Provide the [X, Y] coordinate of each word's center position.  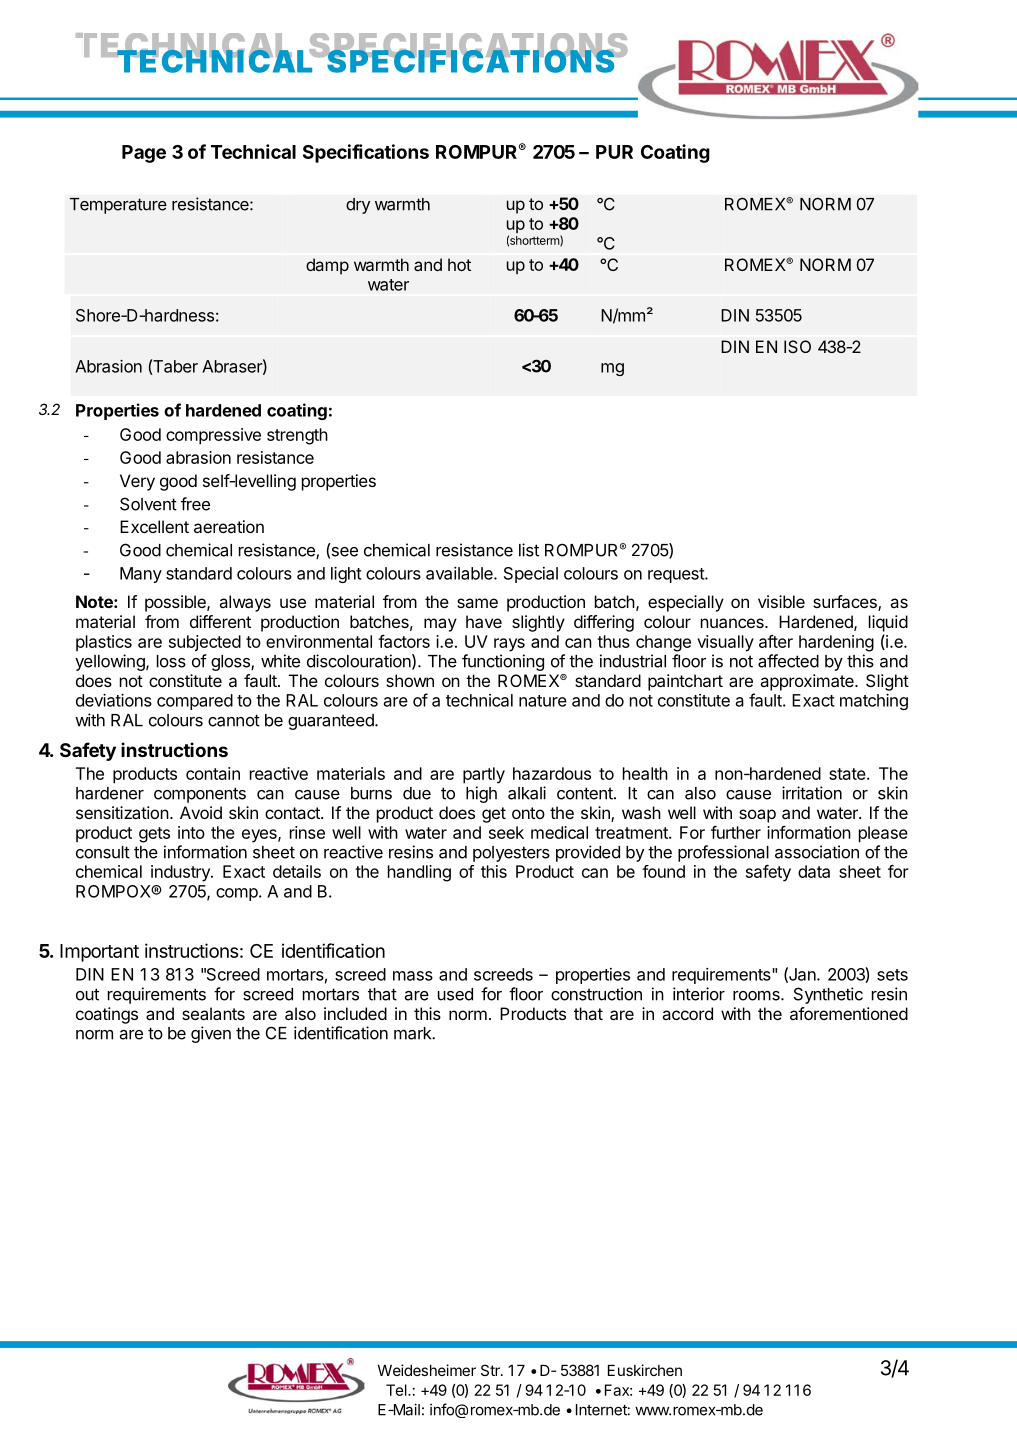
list [529, 550]
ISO [797, 346]
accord [687, 1013]
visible [781, 601]
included [355, 1013]
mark [413, 1033]
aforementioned [849, 1013]
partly [484, 775]
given [211, 1034]
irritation [812, 793]
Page [144, 154]
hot [459, 264]
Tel [396, 1390]
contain [213, 773]
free [195, 504]
